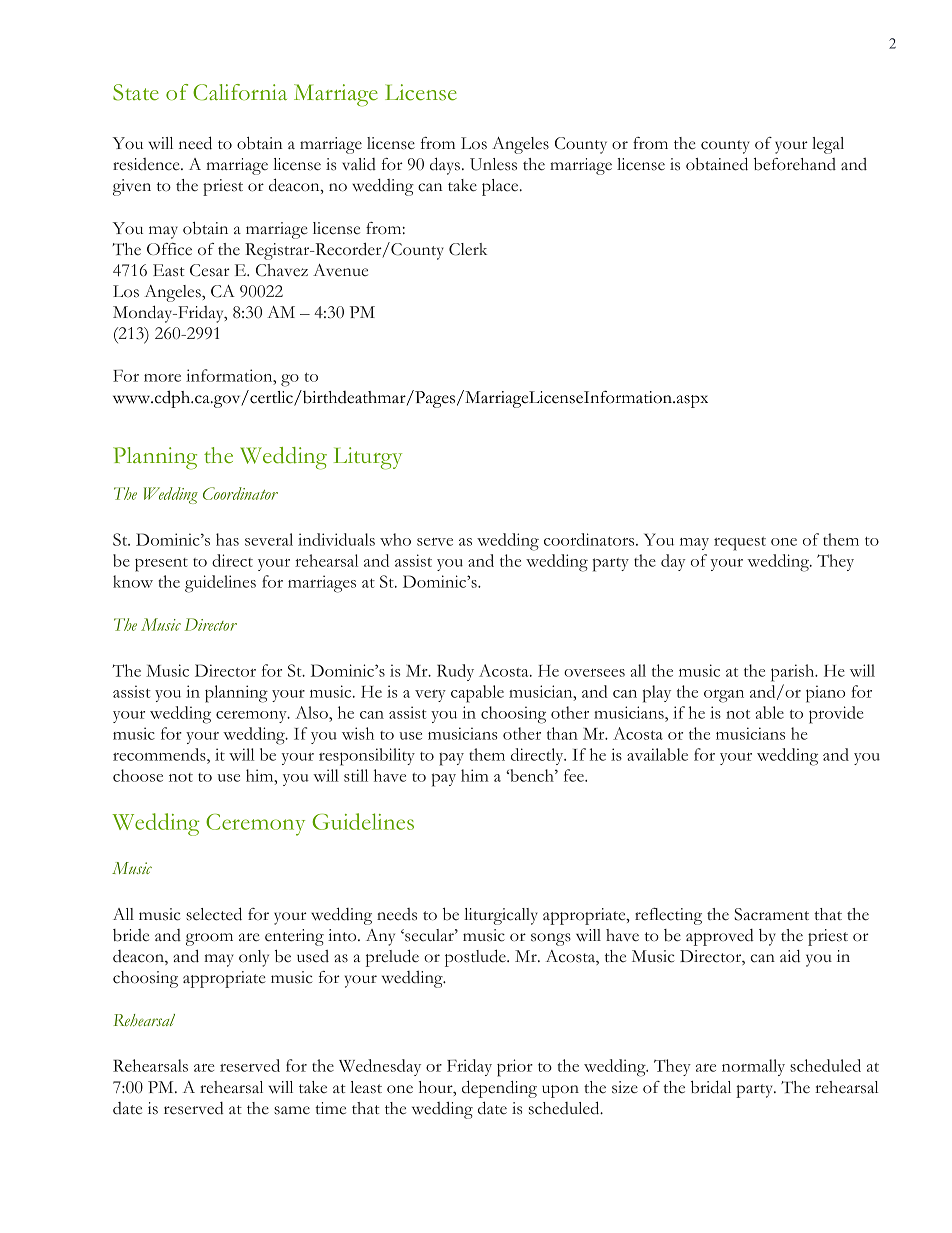  Describe the element at coordinates (162, 378) in the screenshot. I see `more` at that location.
